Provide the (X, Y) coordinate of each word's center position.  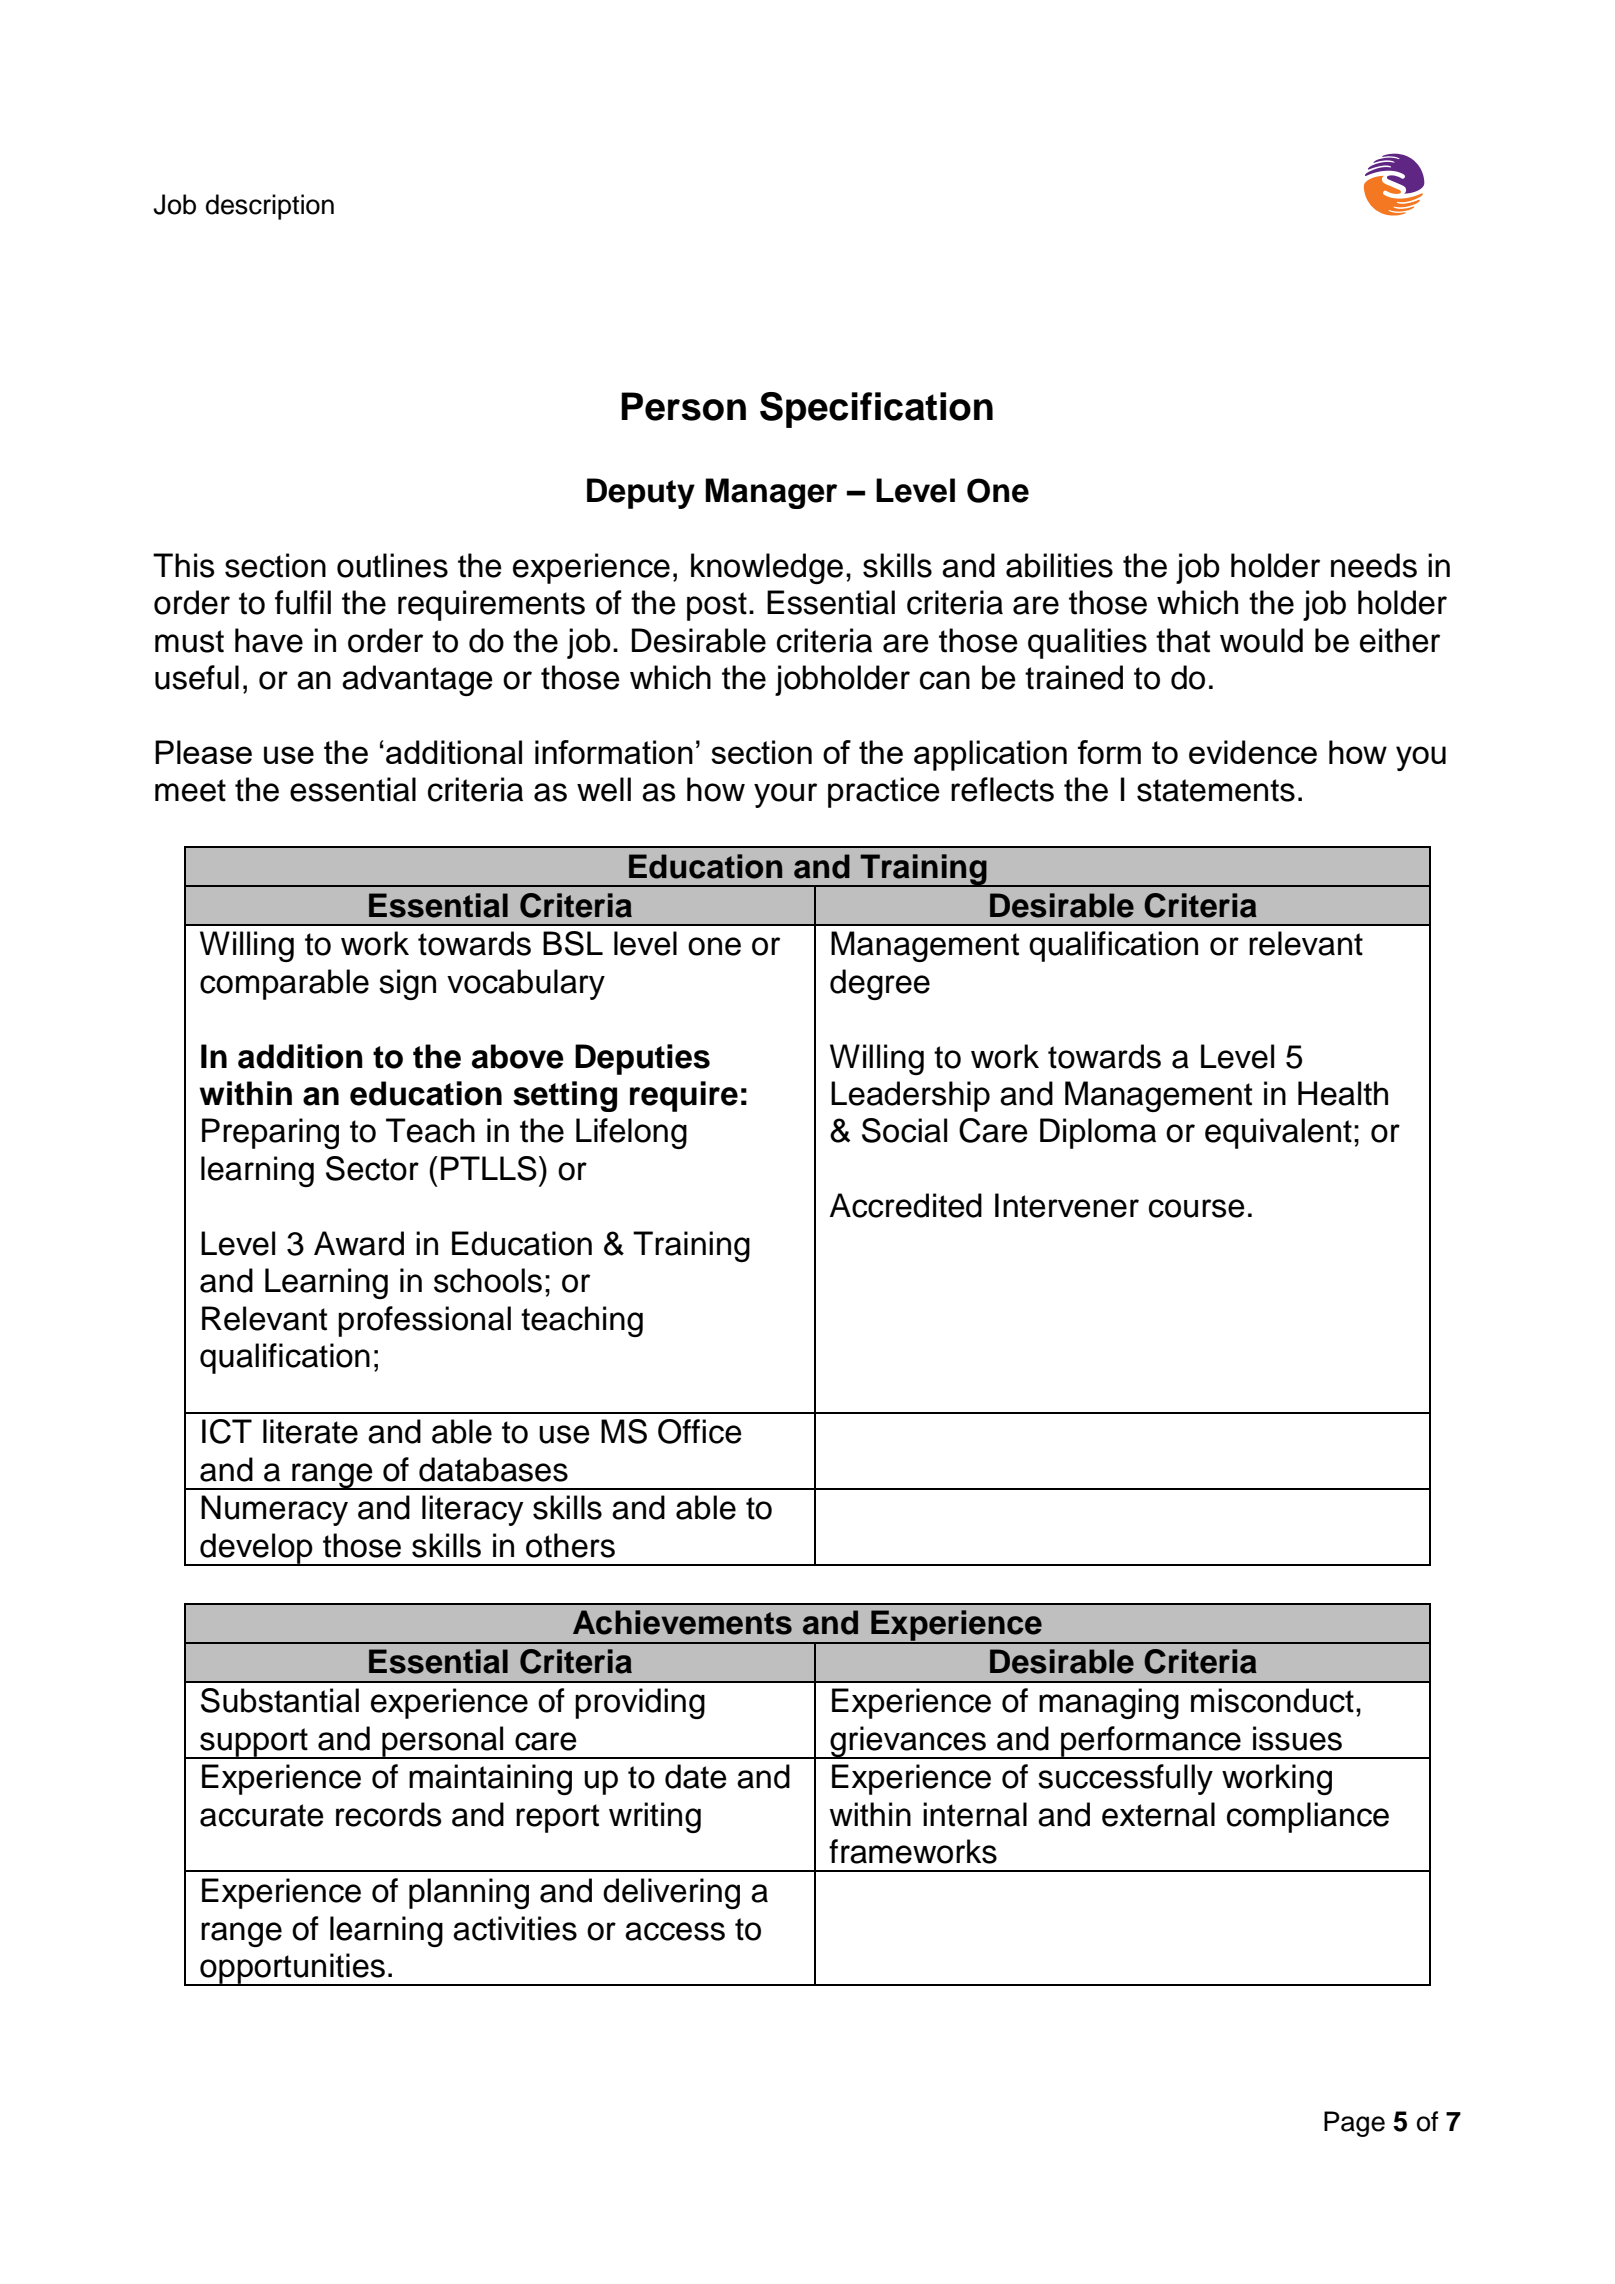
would (1261, 640)
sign (407, 984)
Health (1343, 1093)
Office (700, 1431)
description (270, 207)
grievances (908, 1742)
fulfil (303, 602)
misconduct (1272, 1700)
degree (880, 984)
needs (1374, 565)
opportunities (293, 1969)
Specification (876, 410)
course (1197, 1208)
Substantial (280, 1700)
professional (424, 1321)
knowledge (767, 568)
